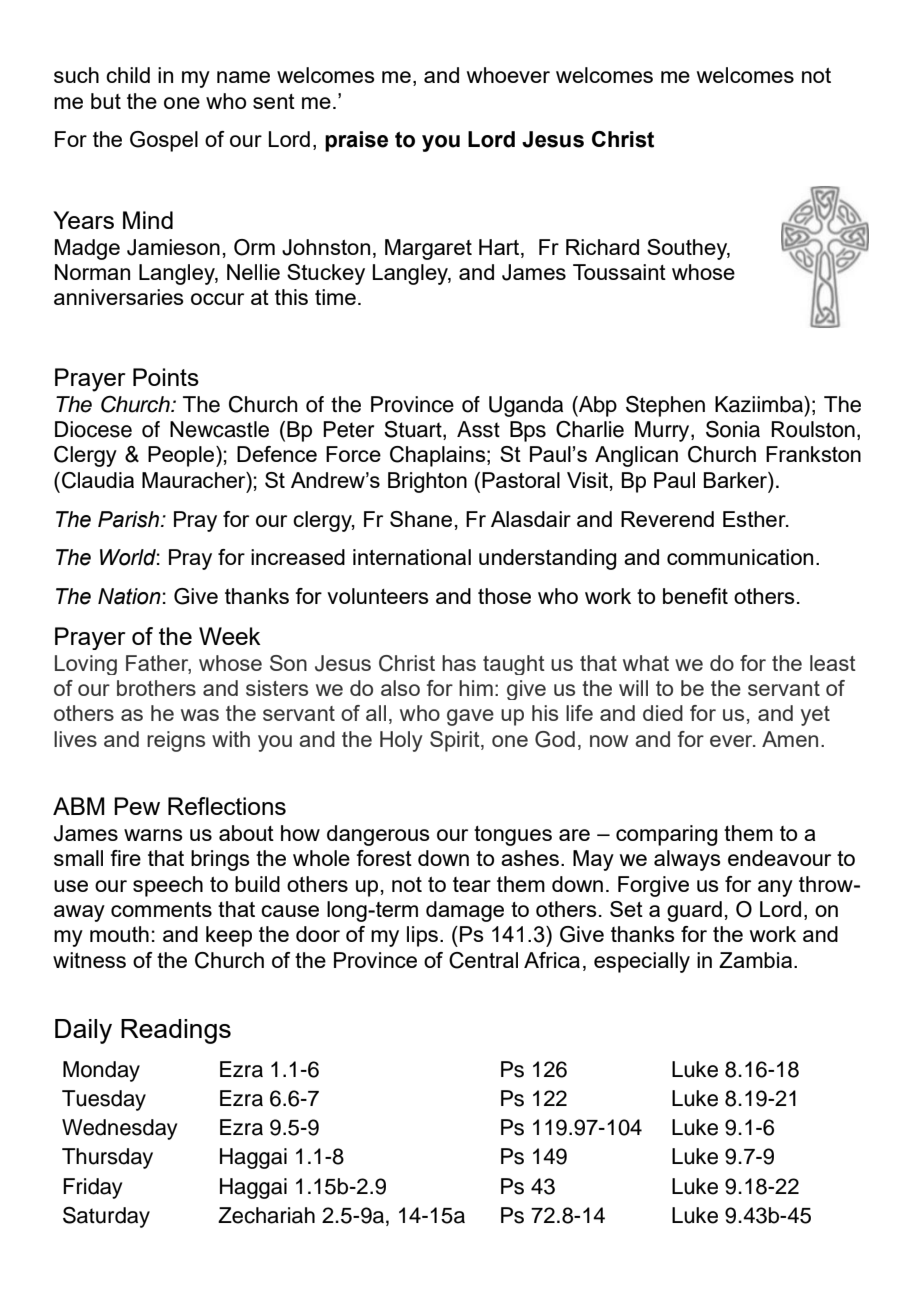  Describe the element at coordinates (356, 141) in the screenshot. I see `praise` at that location.
